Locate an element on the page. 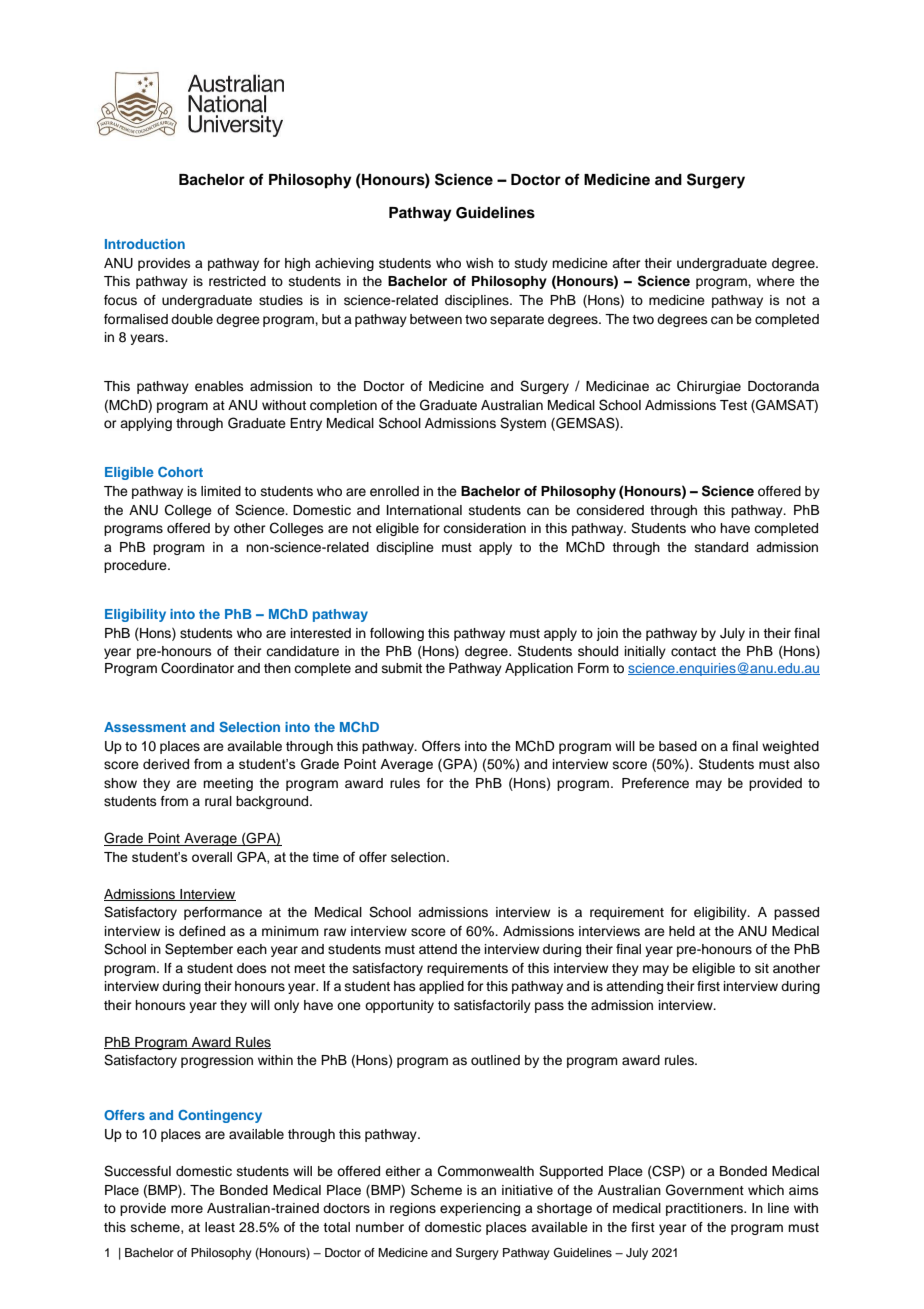  submit is located at coordinates (402, 668).
